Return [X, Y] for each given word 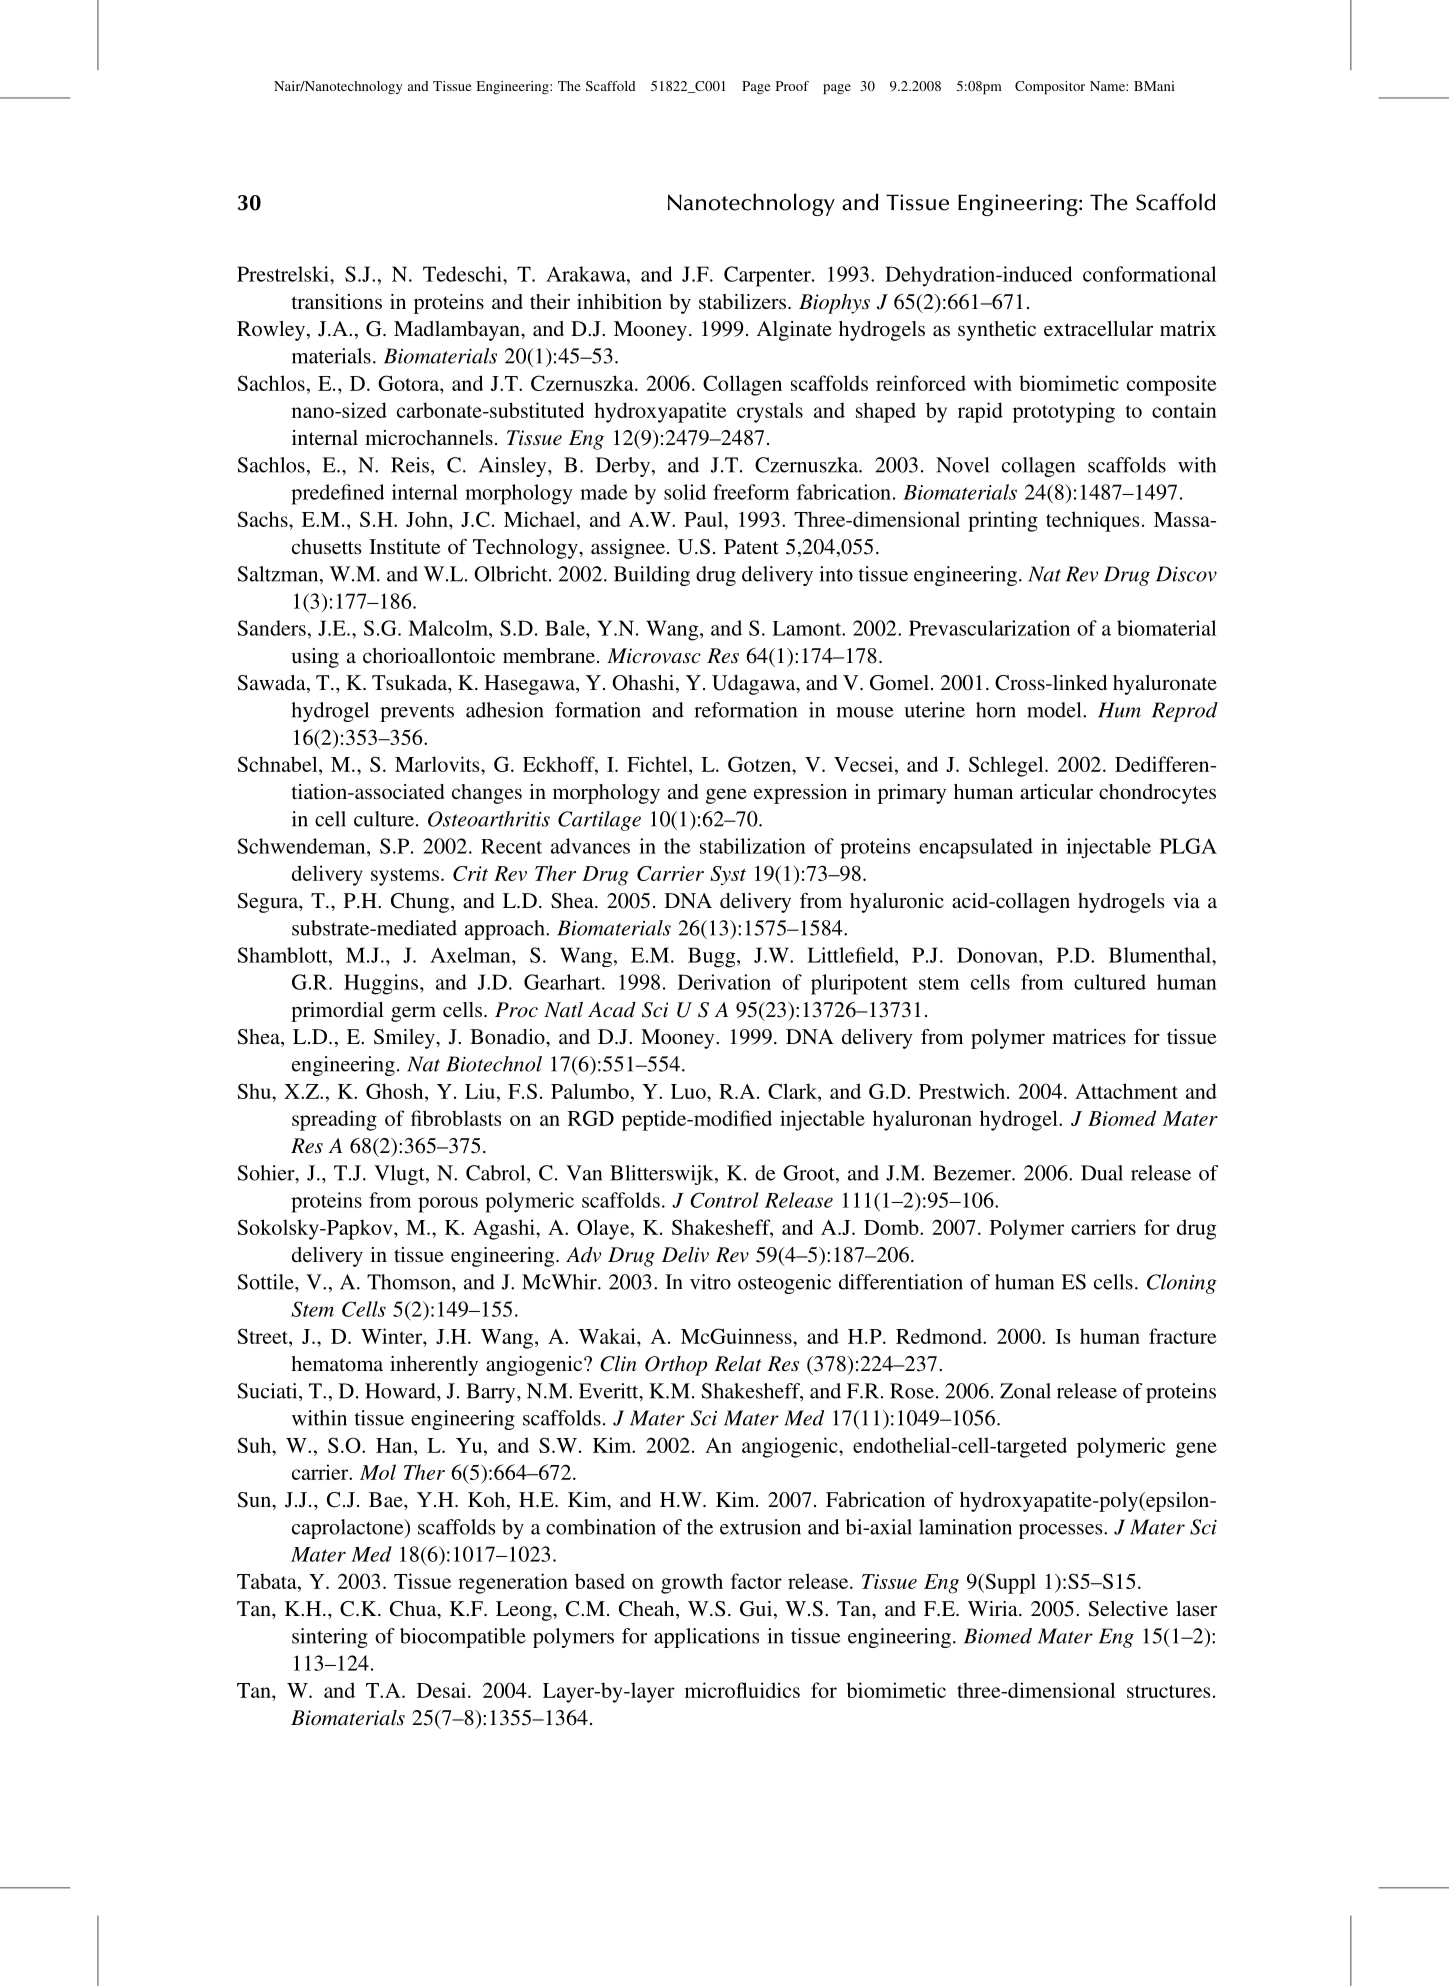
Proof [792, 86]
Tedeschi [463, 274]
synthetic [997, 331]
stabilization [753, 846]
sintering [330, 1638]
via [1186, 900]
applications [706, 1638]
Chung [420, 903]
